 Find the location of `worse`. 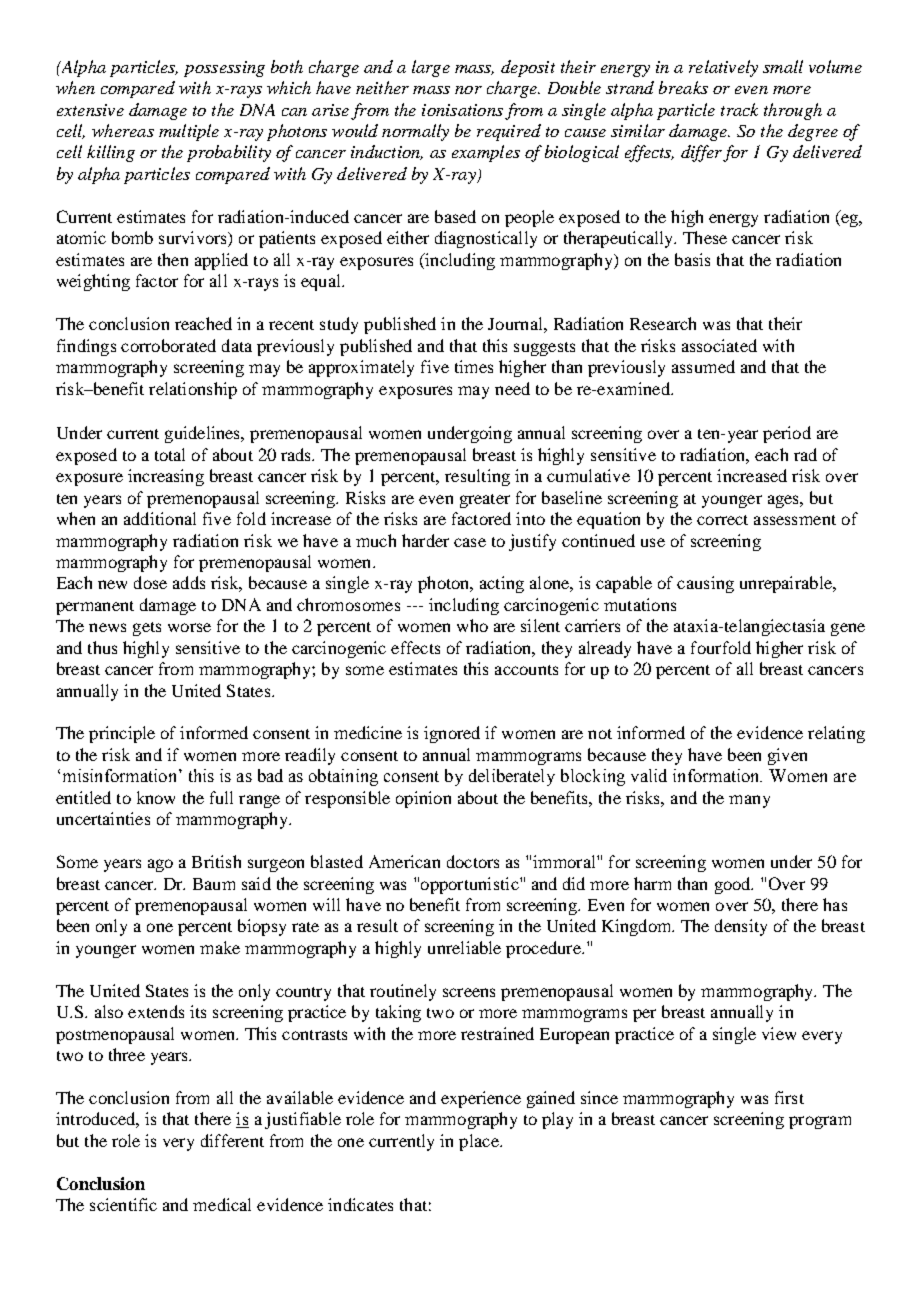

worse is located at coordinates (189, 627).
